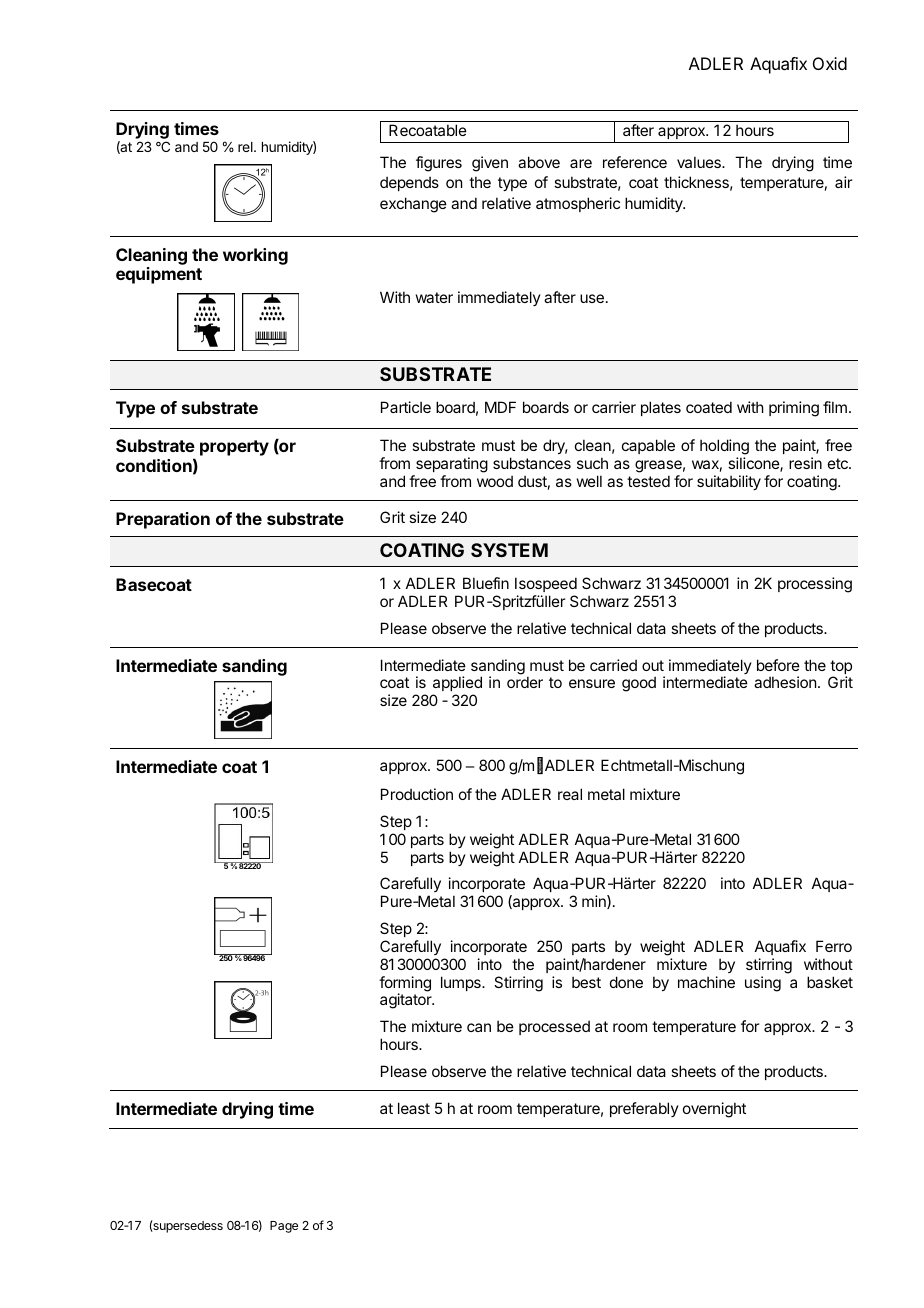 The width and height of the screenshot is (924, 1308). What do you see at coordinates (570, 794) in the screenshot?
I see `real` at bounding box center [570, 794].
